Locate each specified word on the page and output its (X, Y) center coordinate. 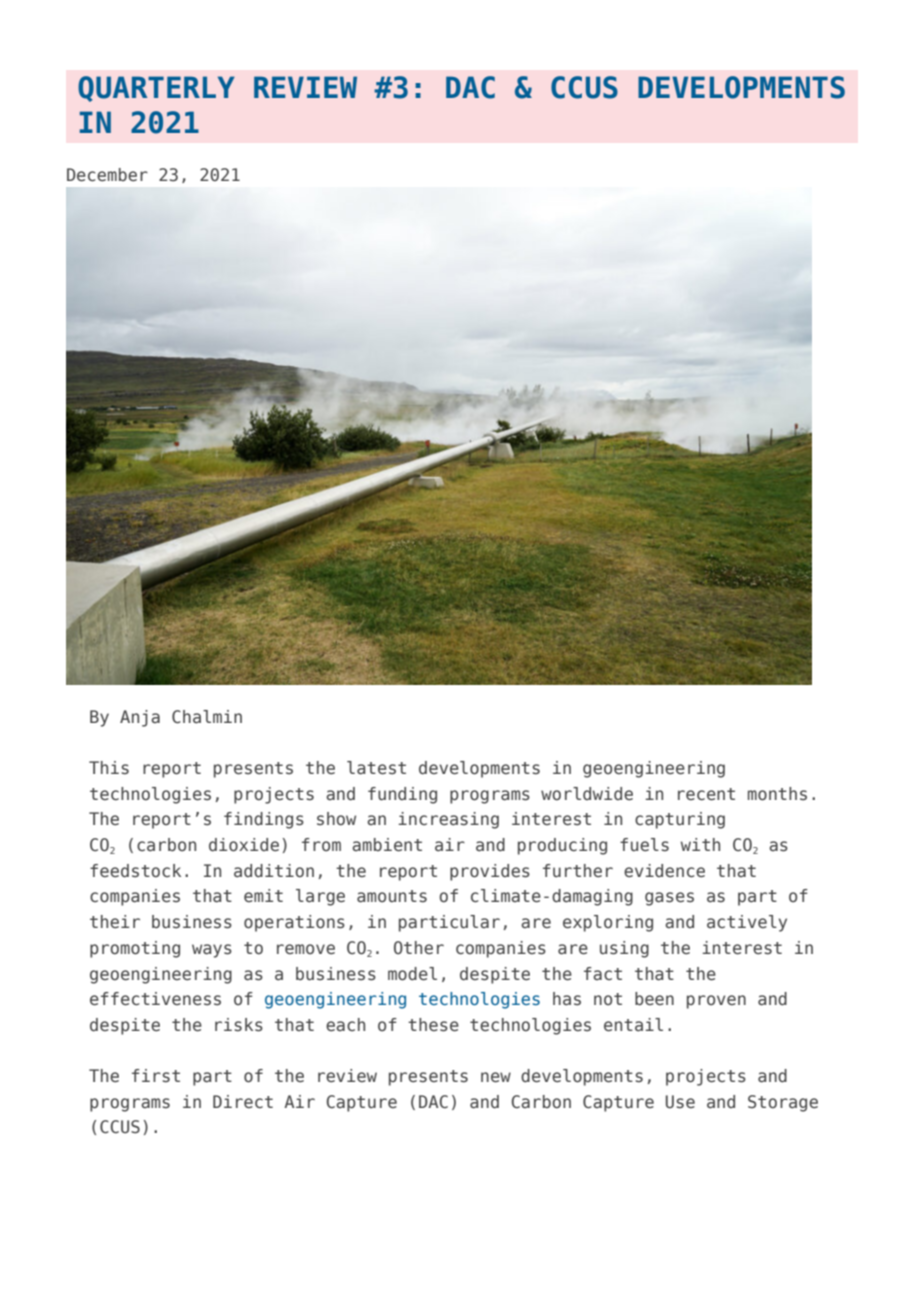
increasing (448, 820)
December (107, 175)
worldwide (587, 794)
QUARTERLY (156, 89)
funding (402, 795)
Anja (140, 718)
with (700, 844)
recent (706, 794)
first (156, 1076)
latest (376, 768)
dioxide (244, 845)
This (109, 768)
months (777, 794)
